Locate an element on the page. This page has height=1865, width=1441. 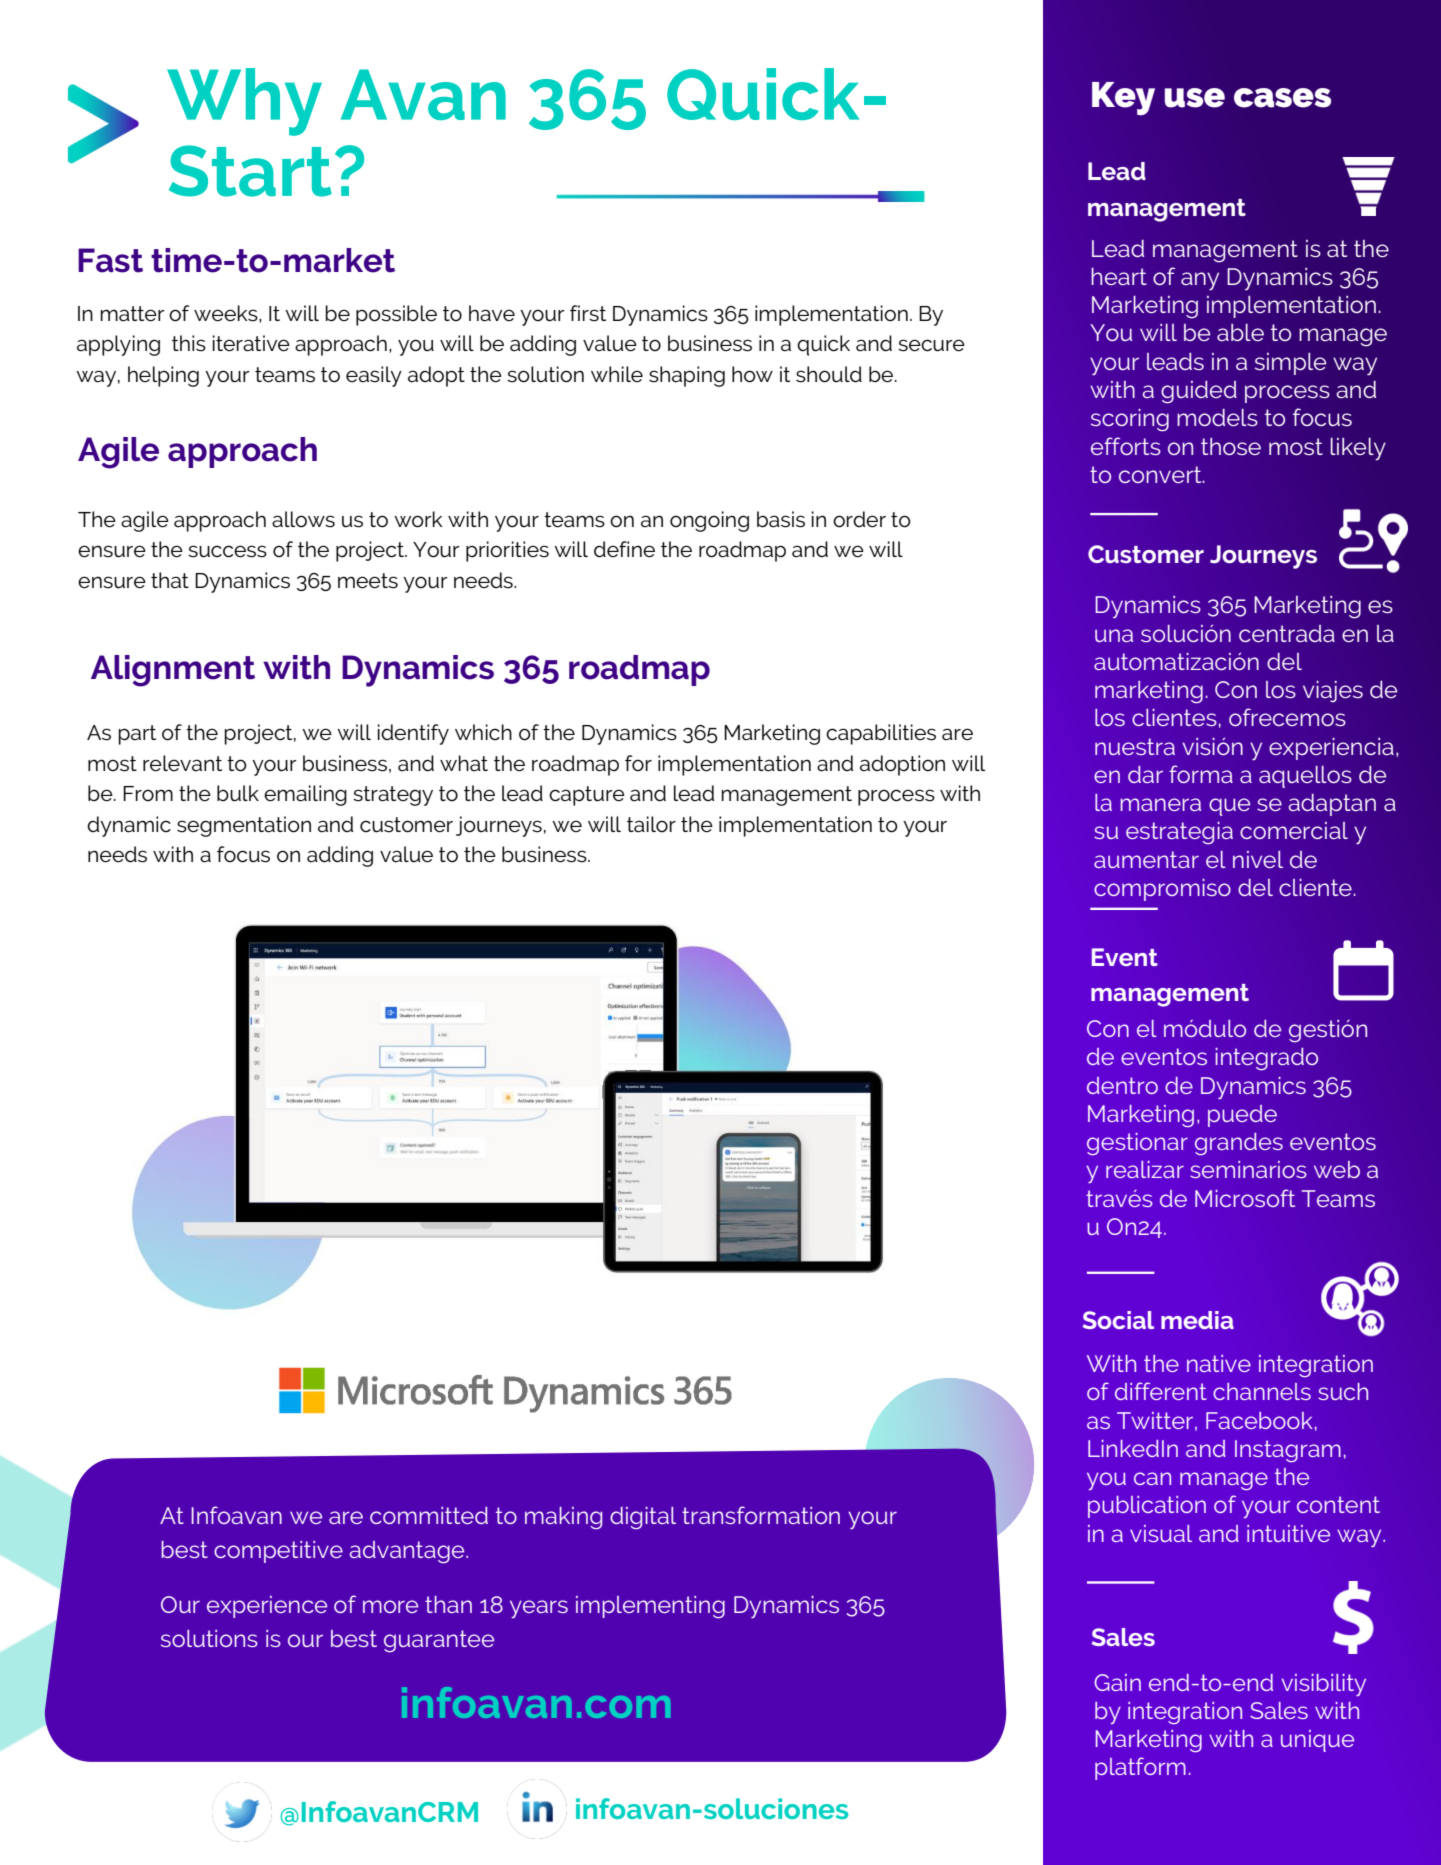
implementing is located at coordinates (650, 1607).
